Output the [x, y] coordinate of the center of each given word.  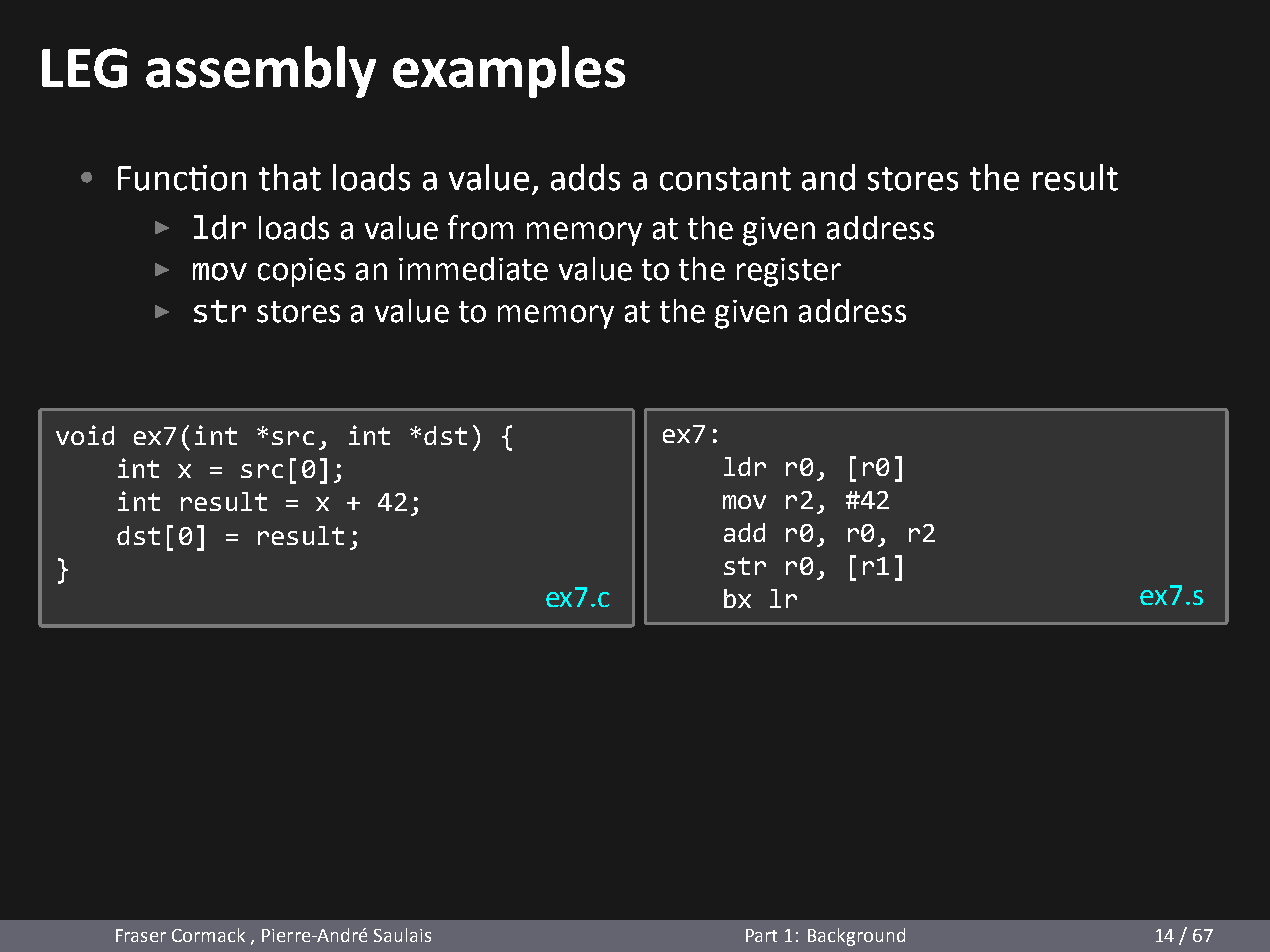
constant [725, 179]
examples [509, 72]
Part [761, 935]
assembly [261, 72]
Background [856, 937]
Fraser [141, 935]
